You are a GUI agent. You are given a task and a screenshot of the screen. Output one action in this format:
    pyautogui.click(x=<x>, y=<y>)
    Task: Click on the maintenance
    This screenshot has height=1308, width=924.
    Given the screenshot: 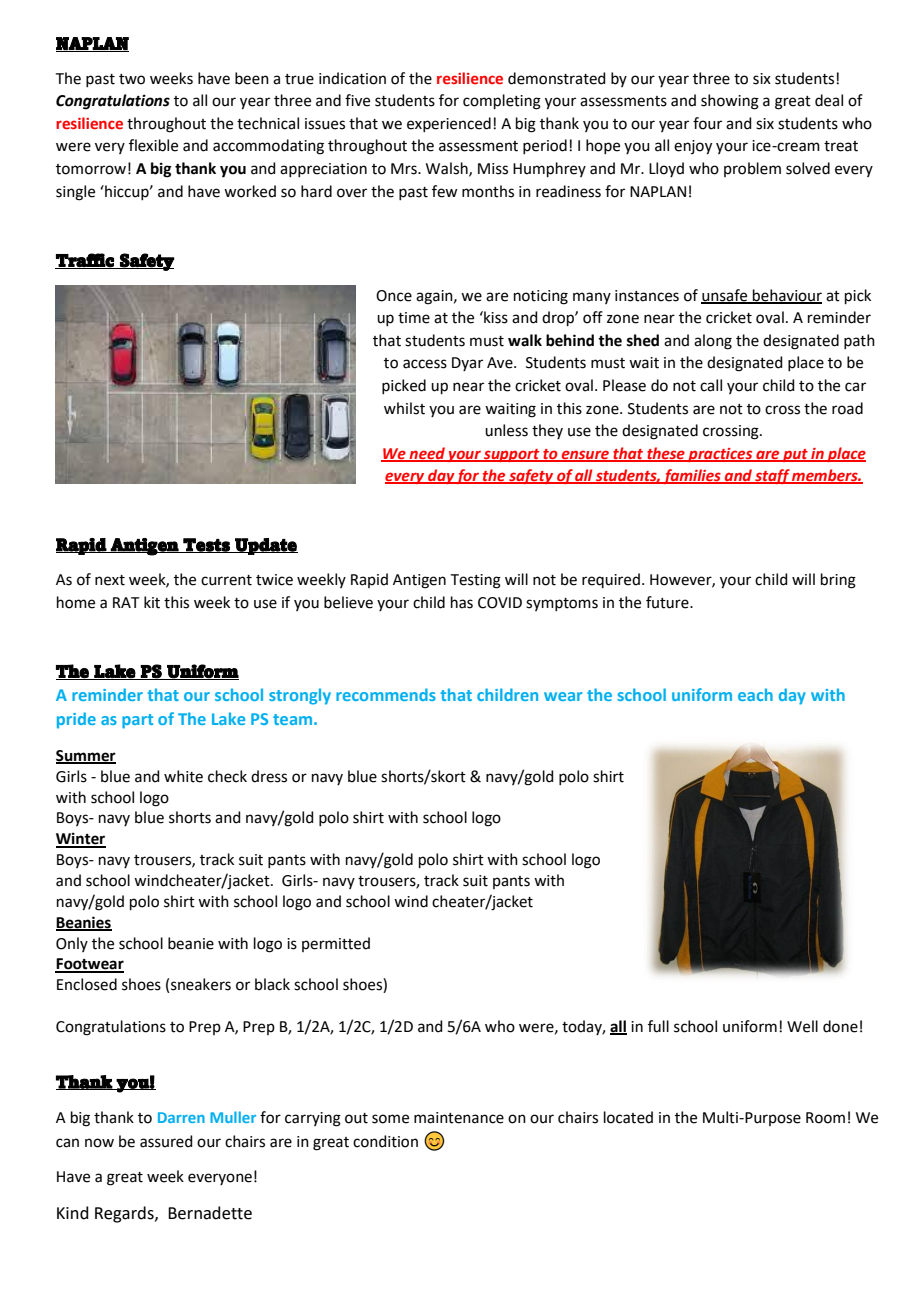 What is the action you would take?
    pyautogui.click(x=459, y=1118)
